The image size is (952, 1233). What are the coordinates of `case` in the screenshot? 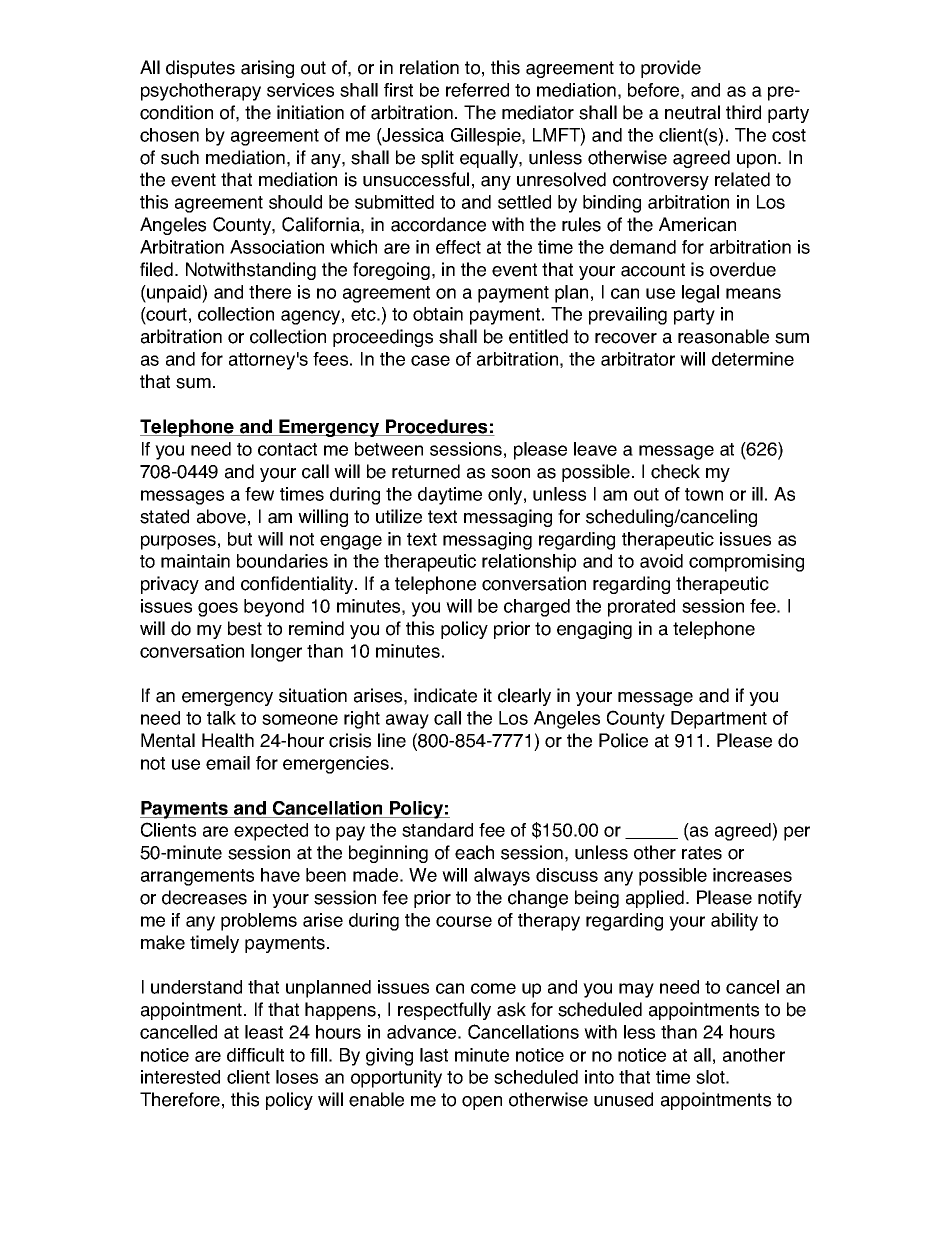 It's located at (430, 360).
